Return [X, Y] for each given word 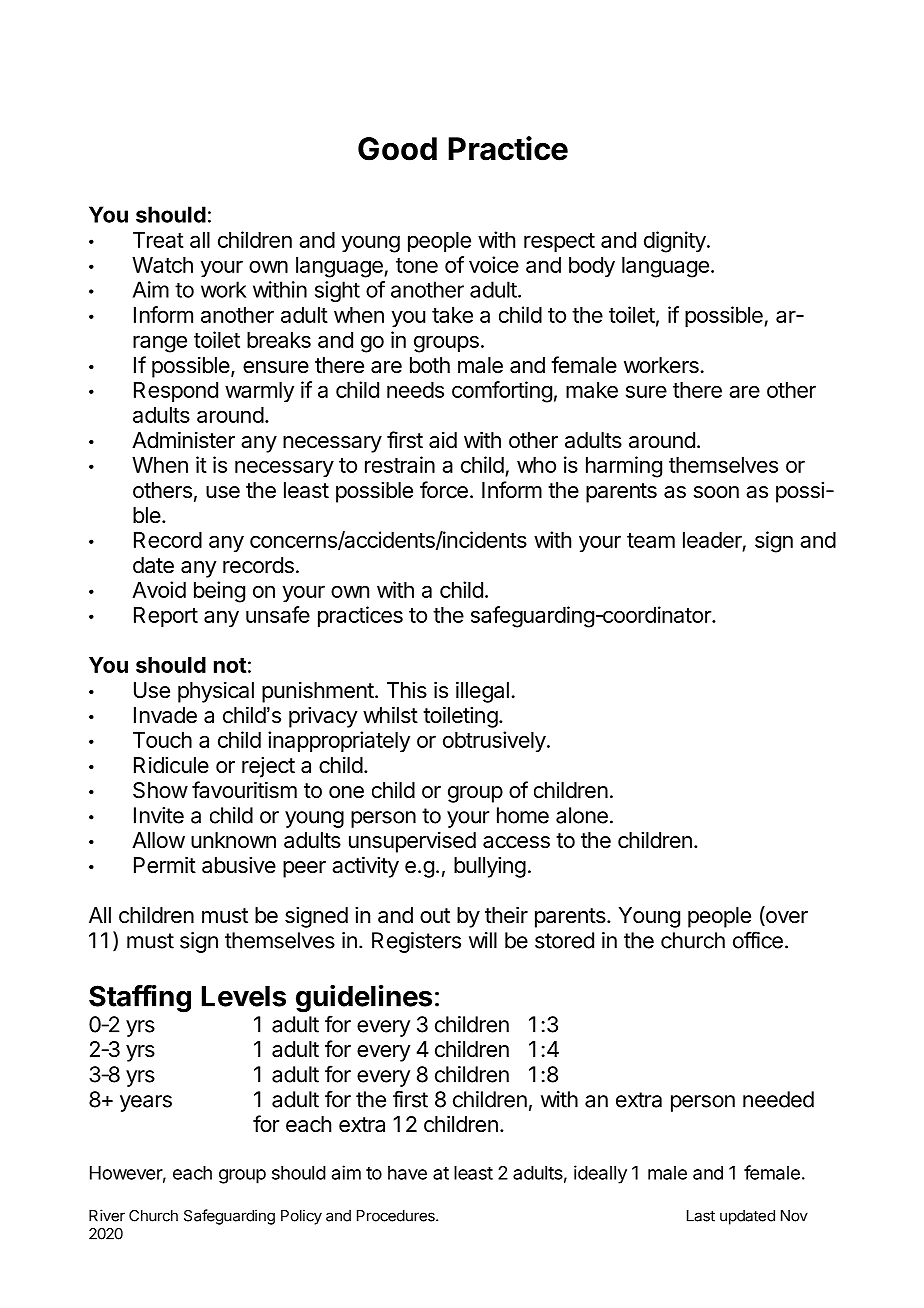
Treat [158, 240]
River [107, 1215]
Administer [183, 440]
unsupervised [412, 842]
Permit [165, 865]
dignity [676, 242]
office [758, 940]
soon [716, 492]
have [407, 1173]
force [444, 490]
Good [397, 149]
